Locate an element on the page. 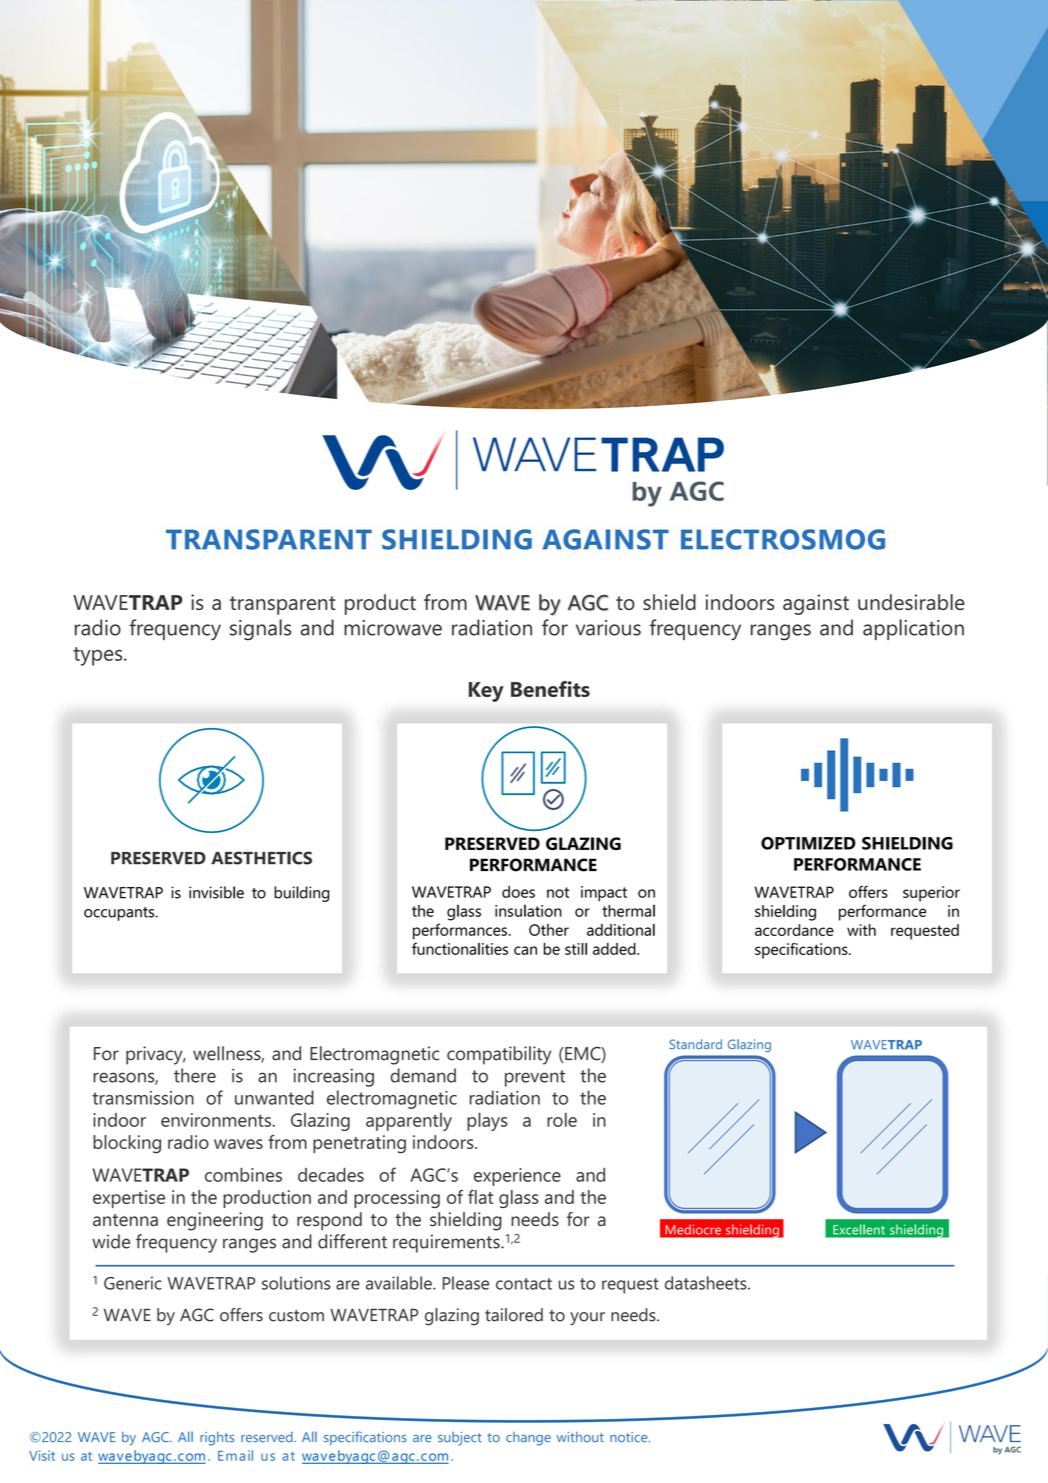 The height and width of the document is (1483, 1048). compatibility is located at coordinates (499, 1055).
